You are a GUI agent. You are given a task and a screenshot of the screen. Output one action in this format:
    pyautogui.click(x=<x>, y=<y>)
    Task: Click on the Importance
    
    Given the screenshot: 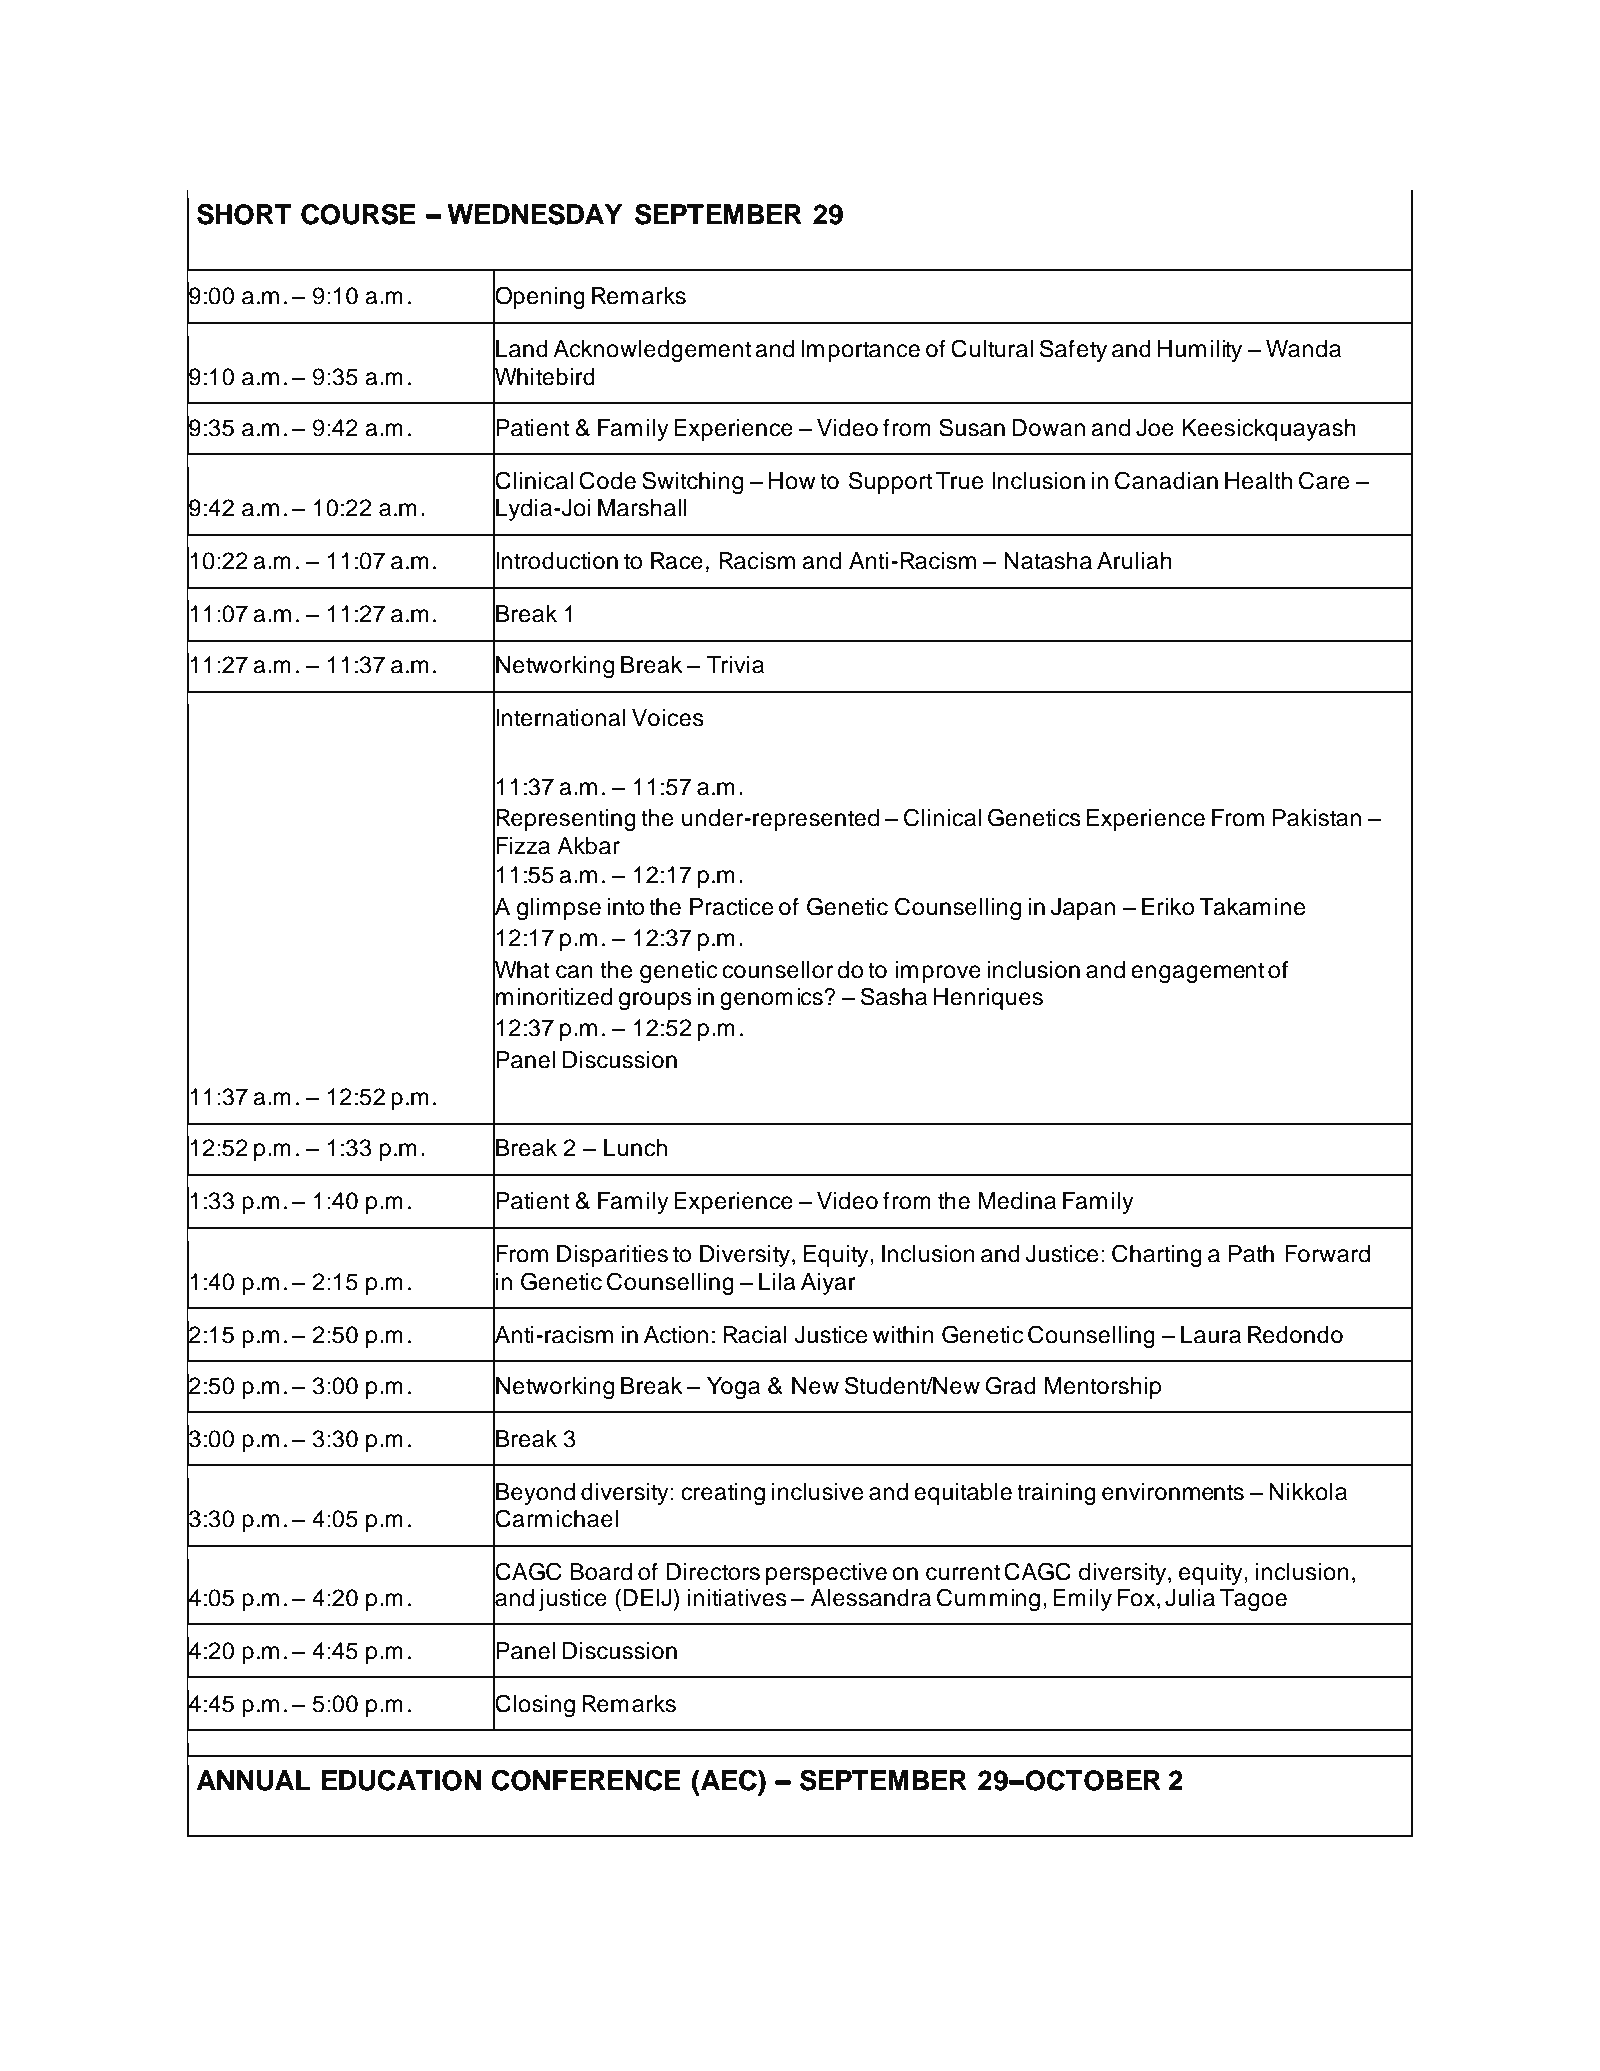 What is the action you would take?
    pyautogui.click(x=861, y=351)
